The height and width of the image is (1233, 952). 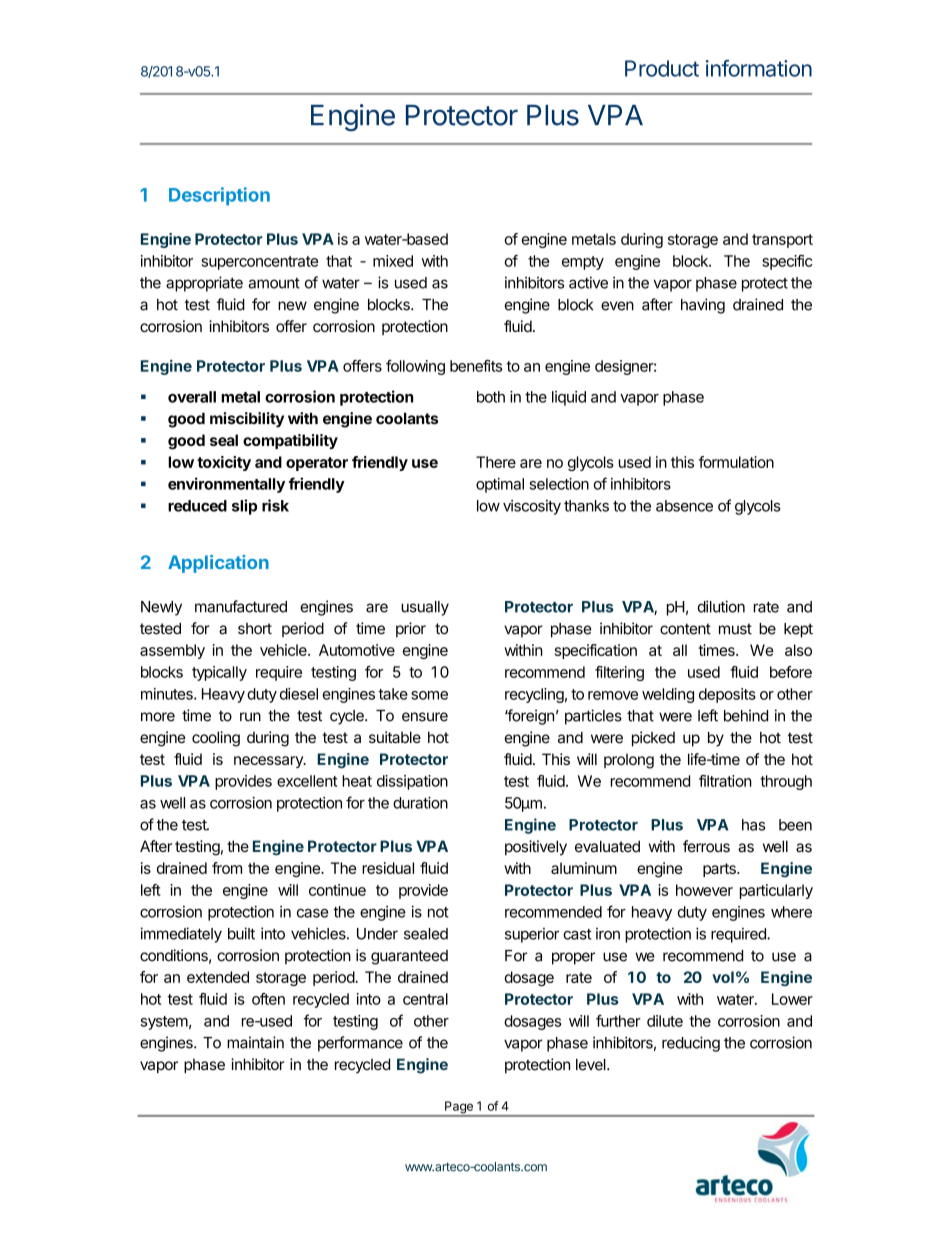 I want to click on ferrous, so click(x=706, y=846).
